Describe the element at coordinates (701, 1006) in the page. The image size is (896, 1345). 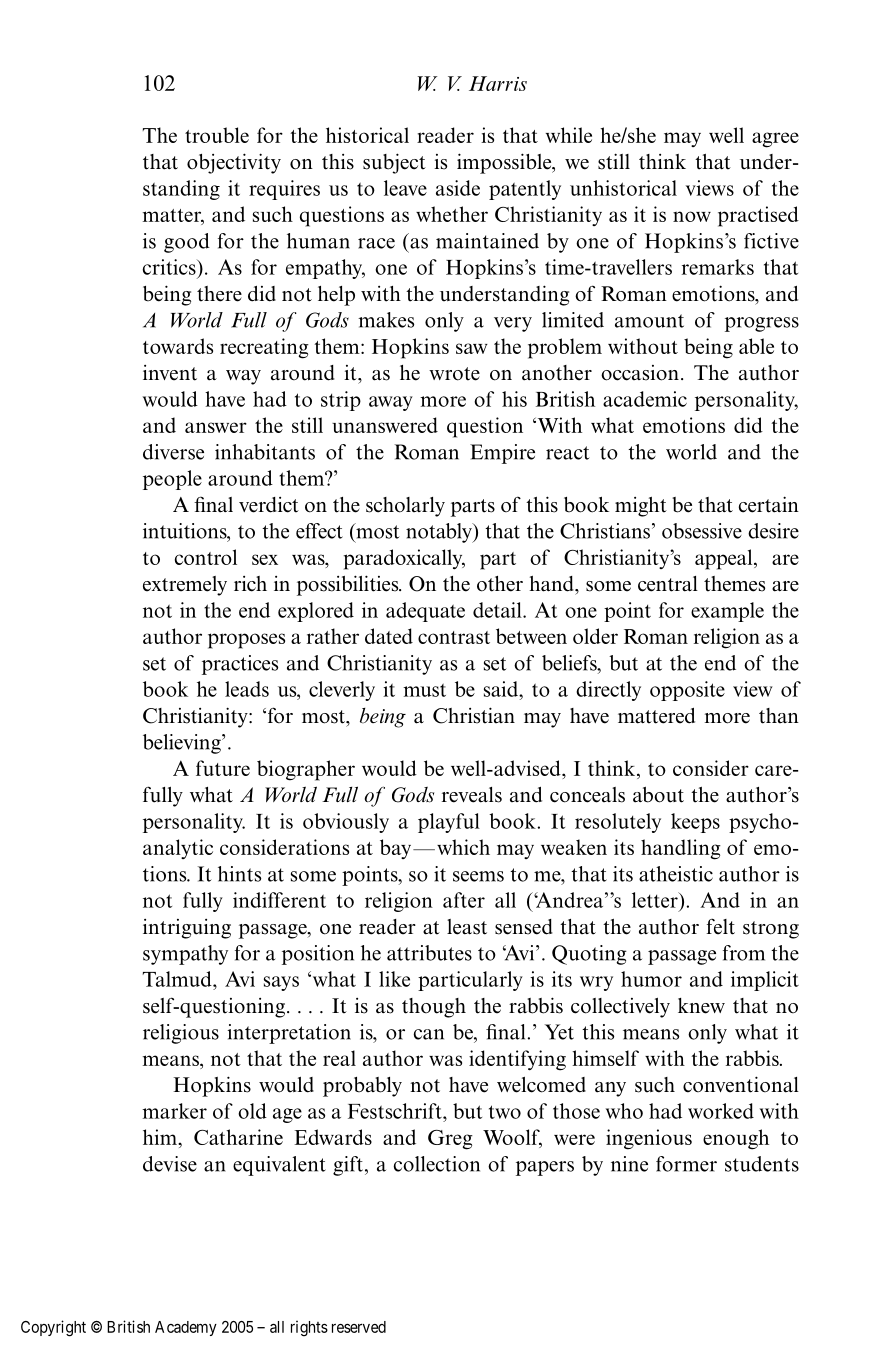
I see `knew` at that location.
